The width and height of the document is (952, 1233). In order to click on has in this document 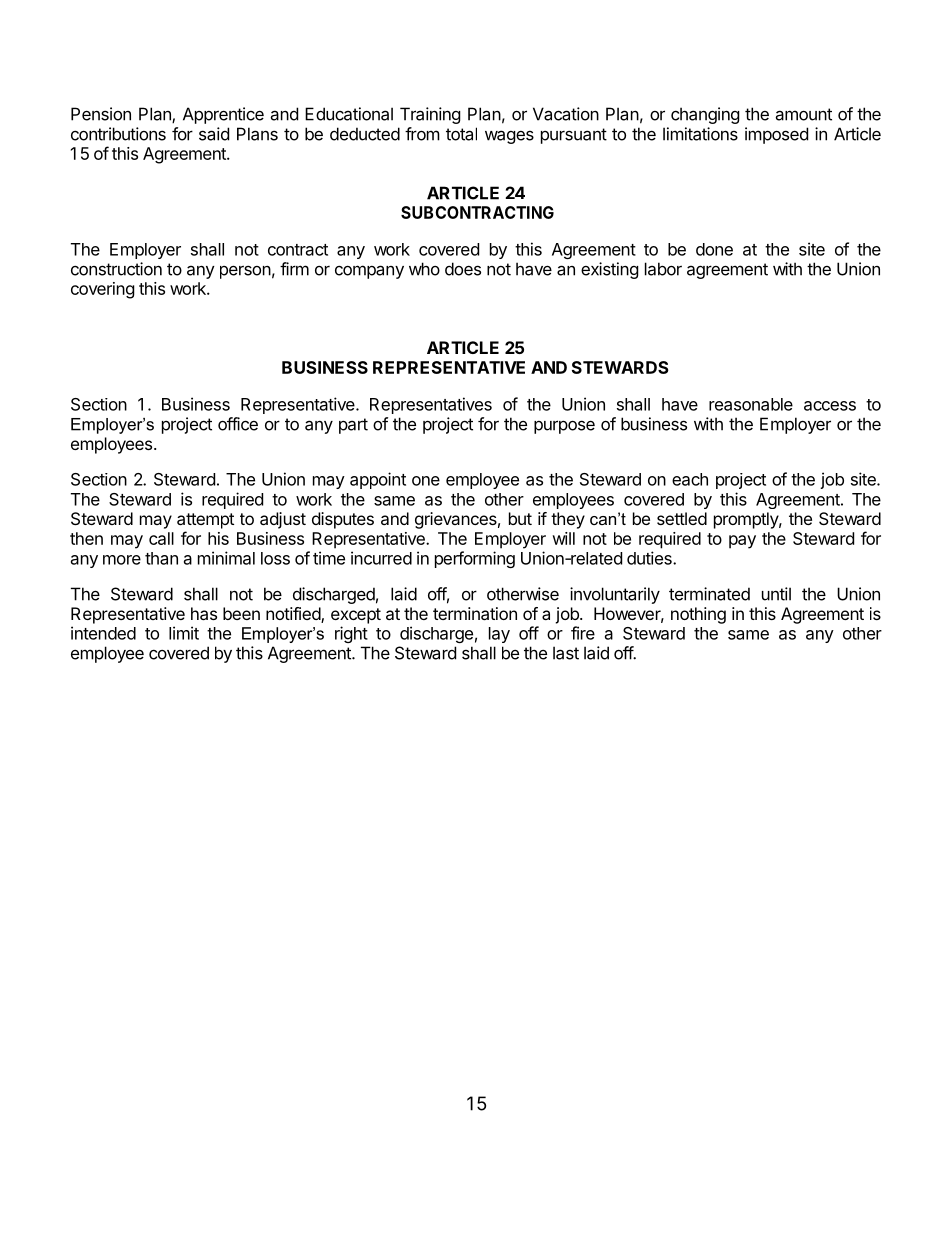, I will do `click(204, 613)`.
